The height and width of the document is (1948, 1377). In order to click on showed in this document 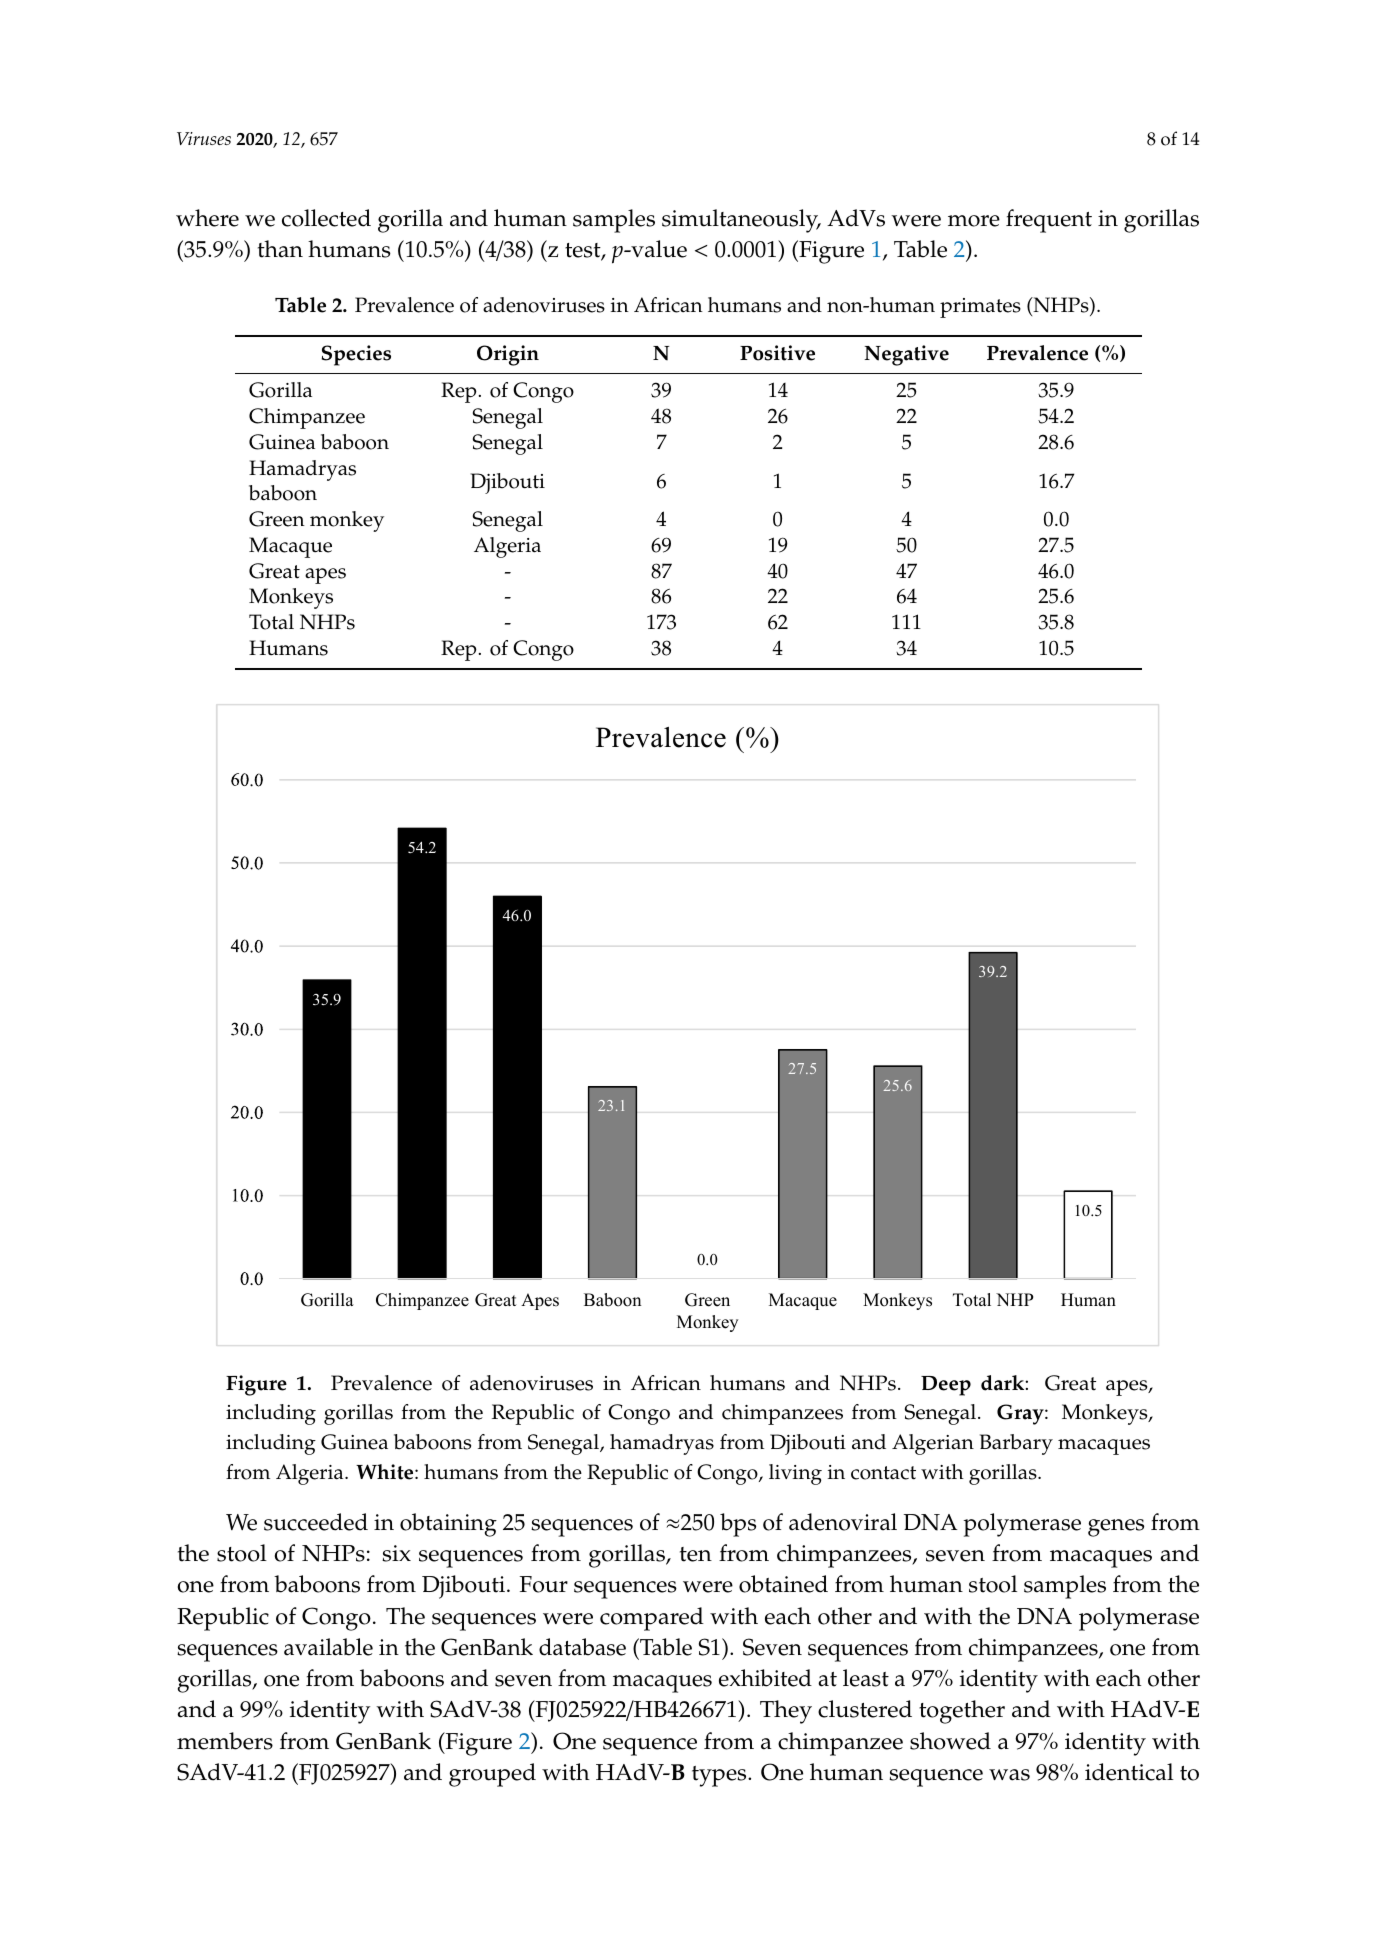, I will do `click(950, 1741)`.
